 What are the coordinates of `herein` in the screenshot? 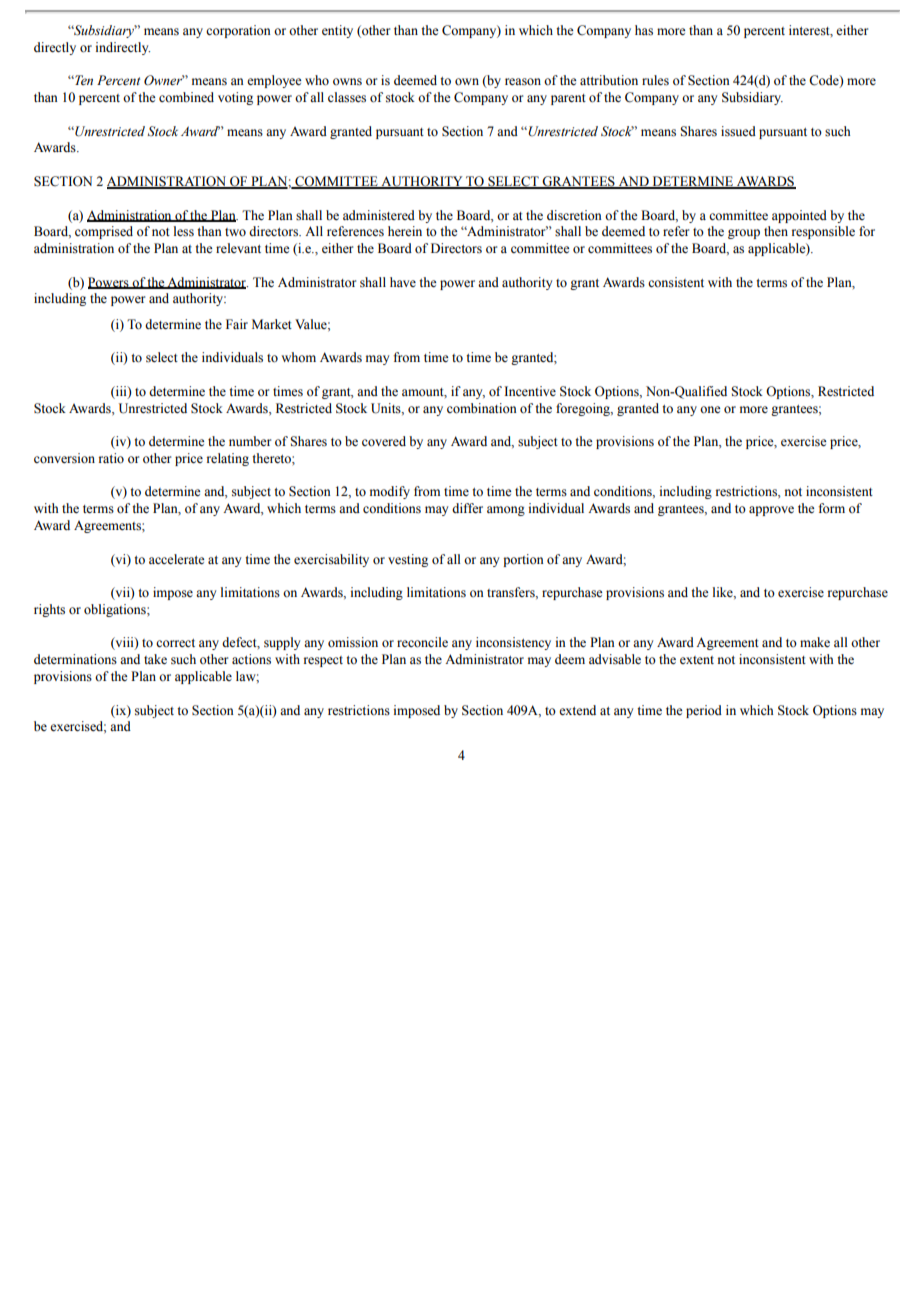 It's located at (405, 231).
